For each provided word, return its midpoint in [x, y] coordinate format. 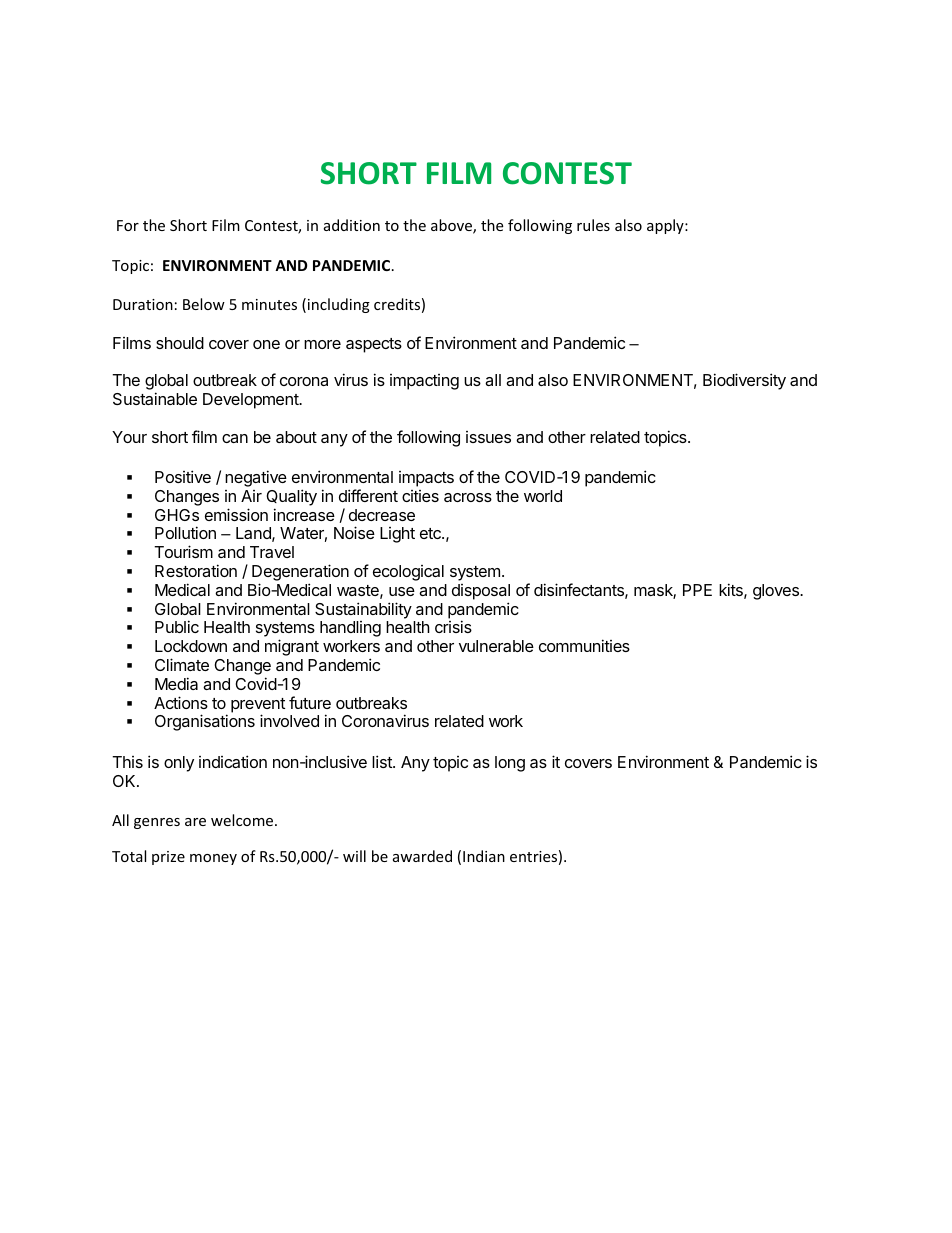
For [128, 225]
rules [593, 225]
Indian [484, 856]
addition [352, 225]
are [195, 822]
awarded [422, 856]
